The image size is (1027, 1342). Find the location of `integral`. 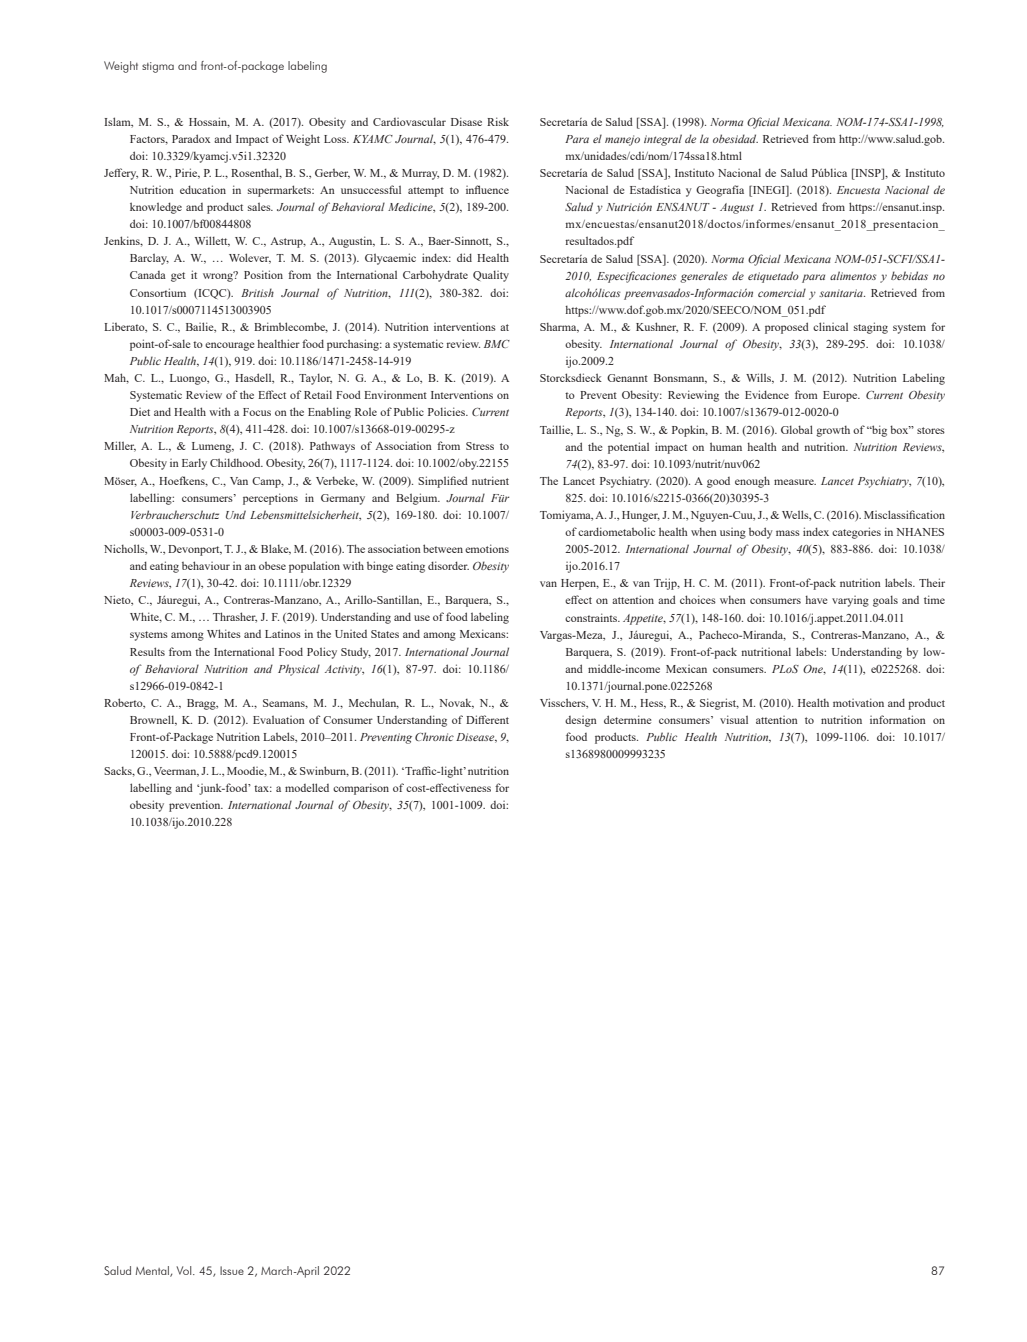

integral is located at coordinates (663, 140).
